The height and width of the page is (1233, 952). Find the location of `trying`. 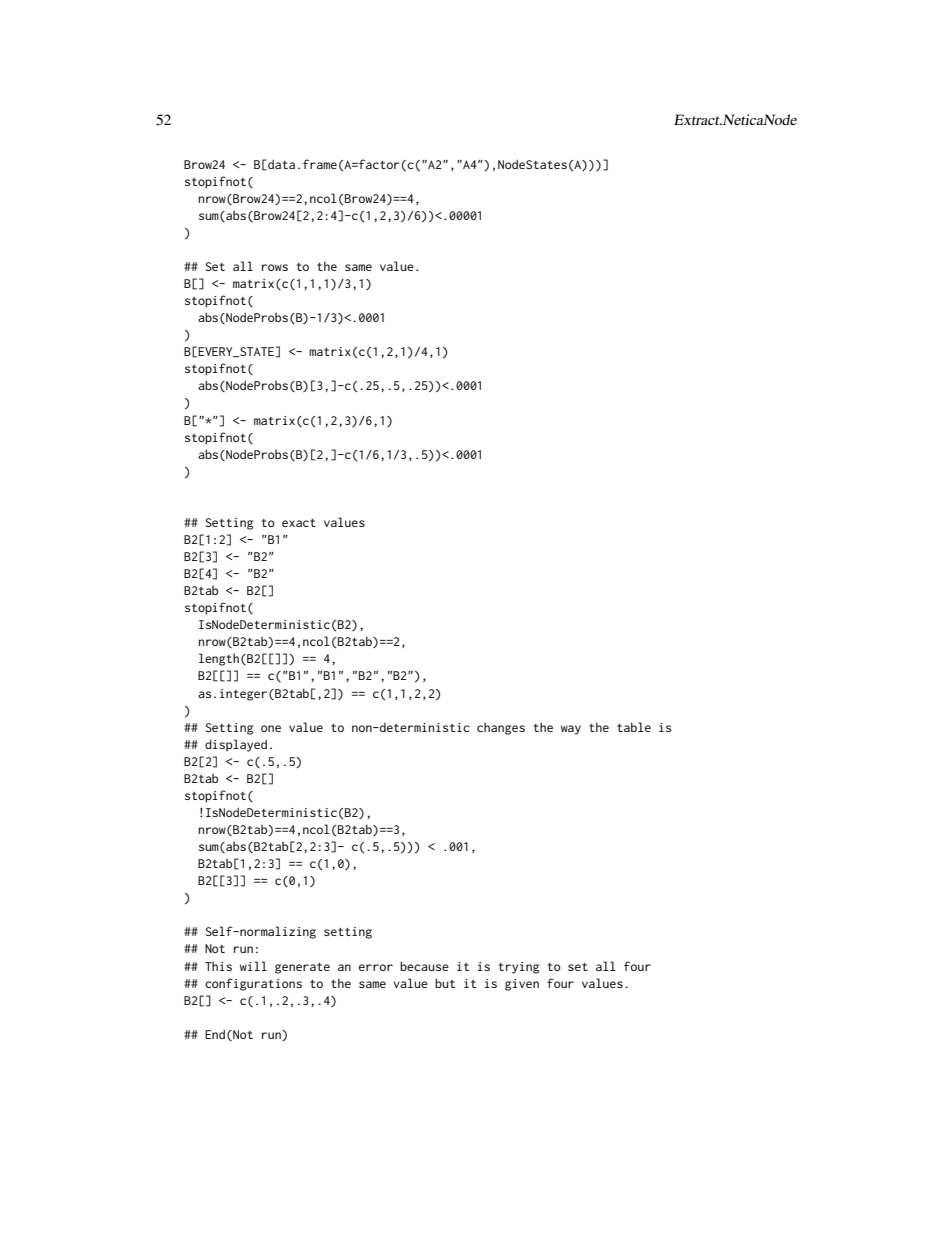

trying is located at coordinates (519, 968).
